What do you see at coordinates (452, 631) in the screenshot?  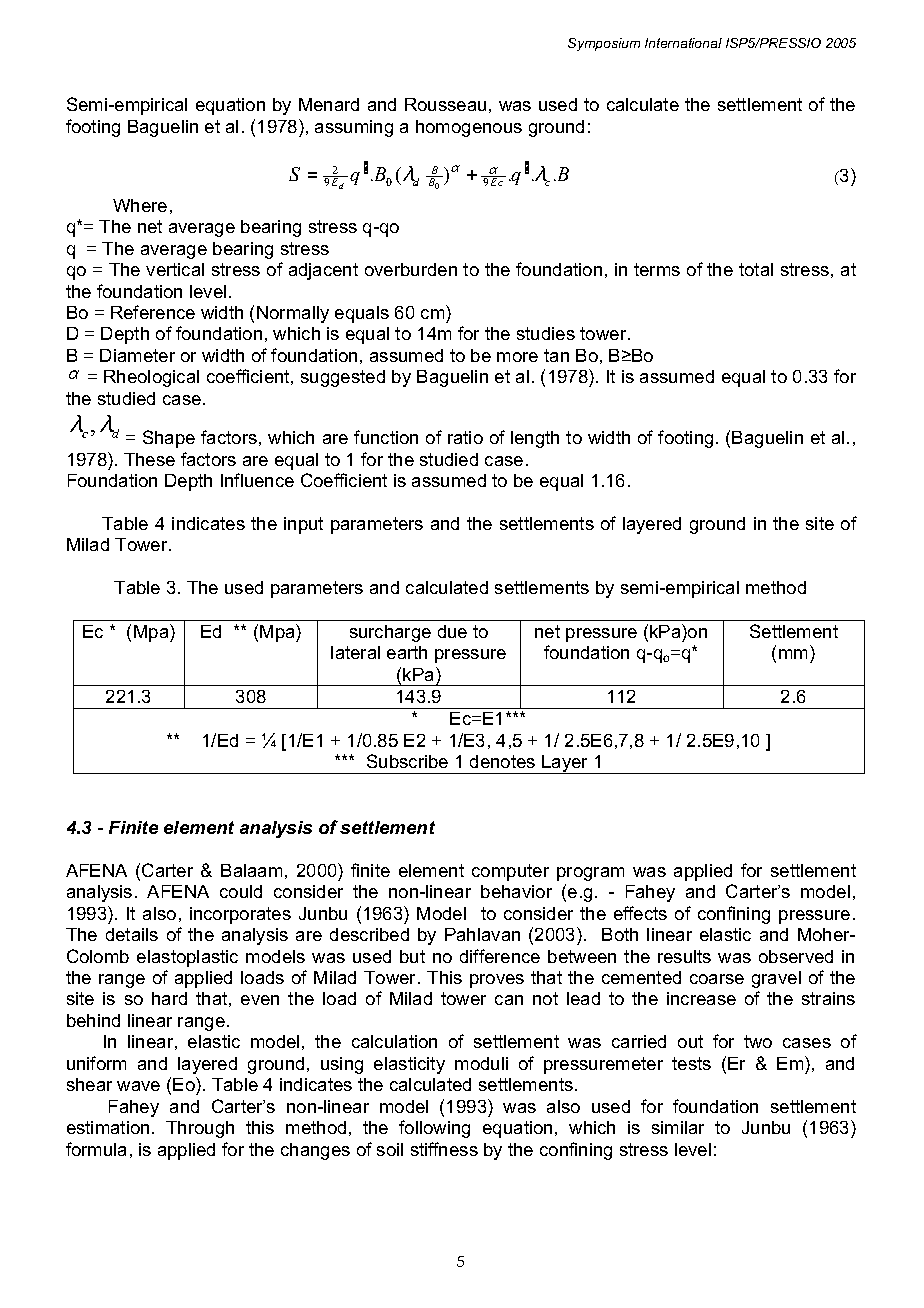 I see `due` at bounding box center [452, 631].
